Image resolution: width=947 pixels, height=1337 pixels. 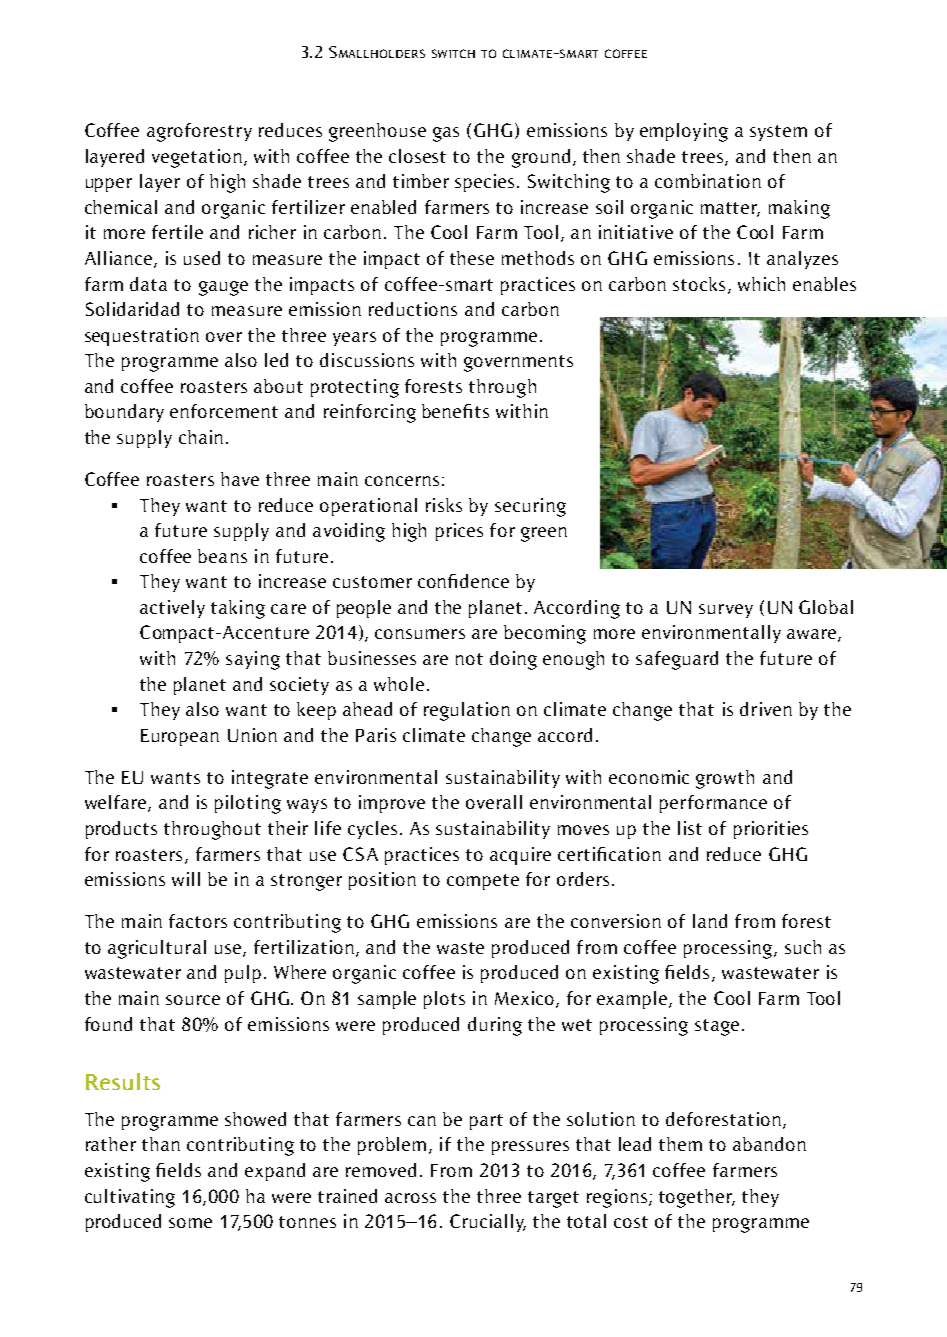 What do you see at coordinates (708, 181) in the screenshot?
I see `combination` at bounding box center [708, 181].
